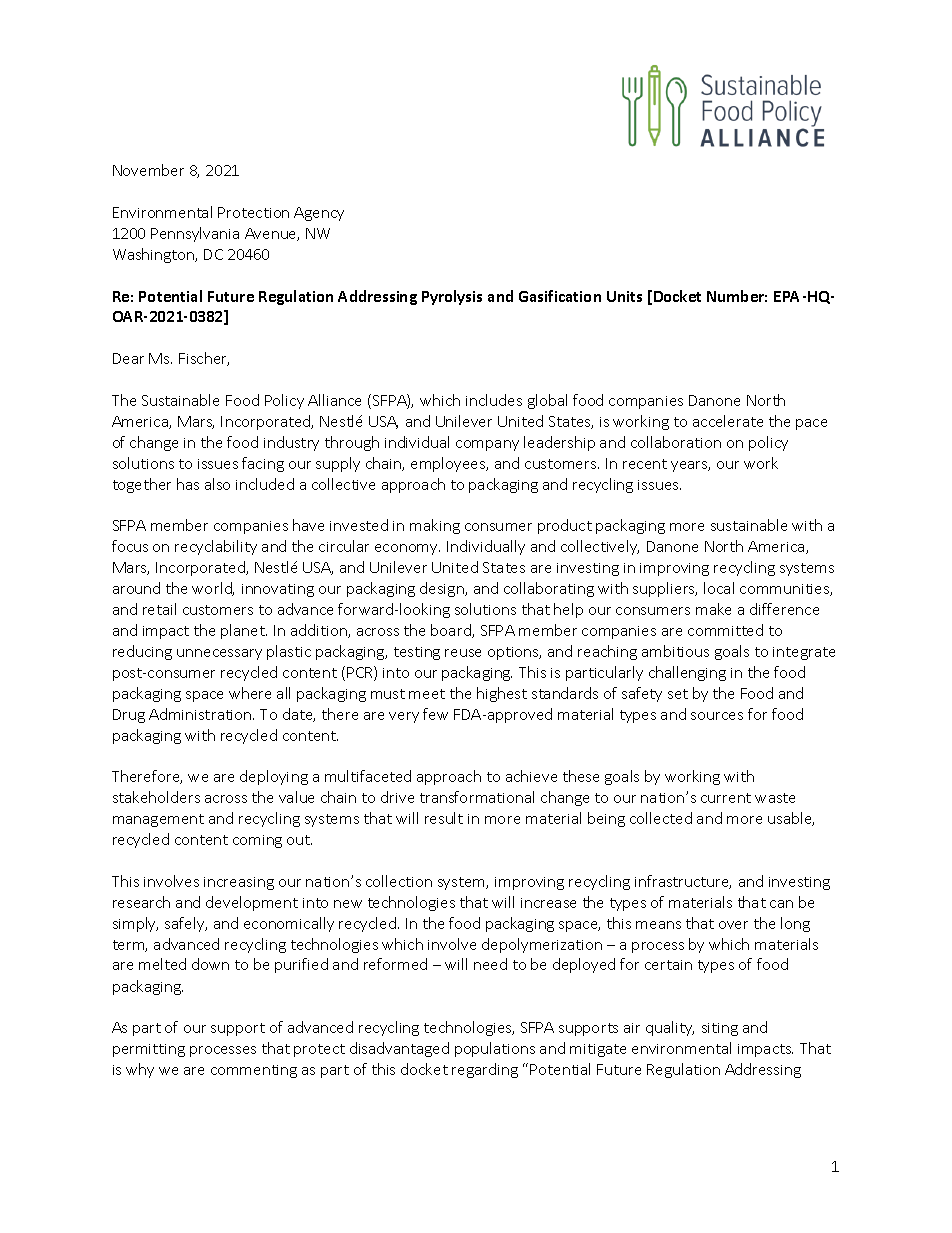  I want to click on siting, so click(720, 1029).
